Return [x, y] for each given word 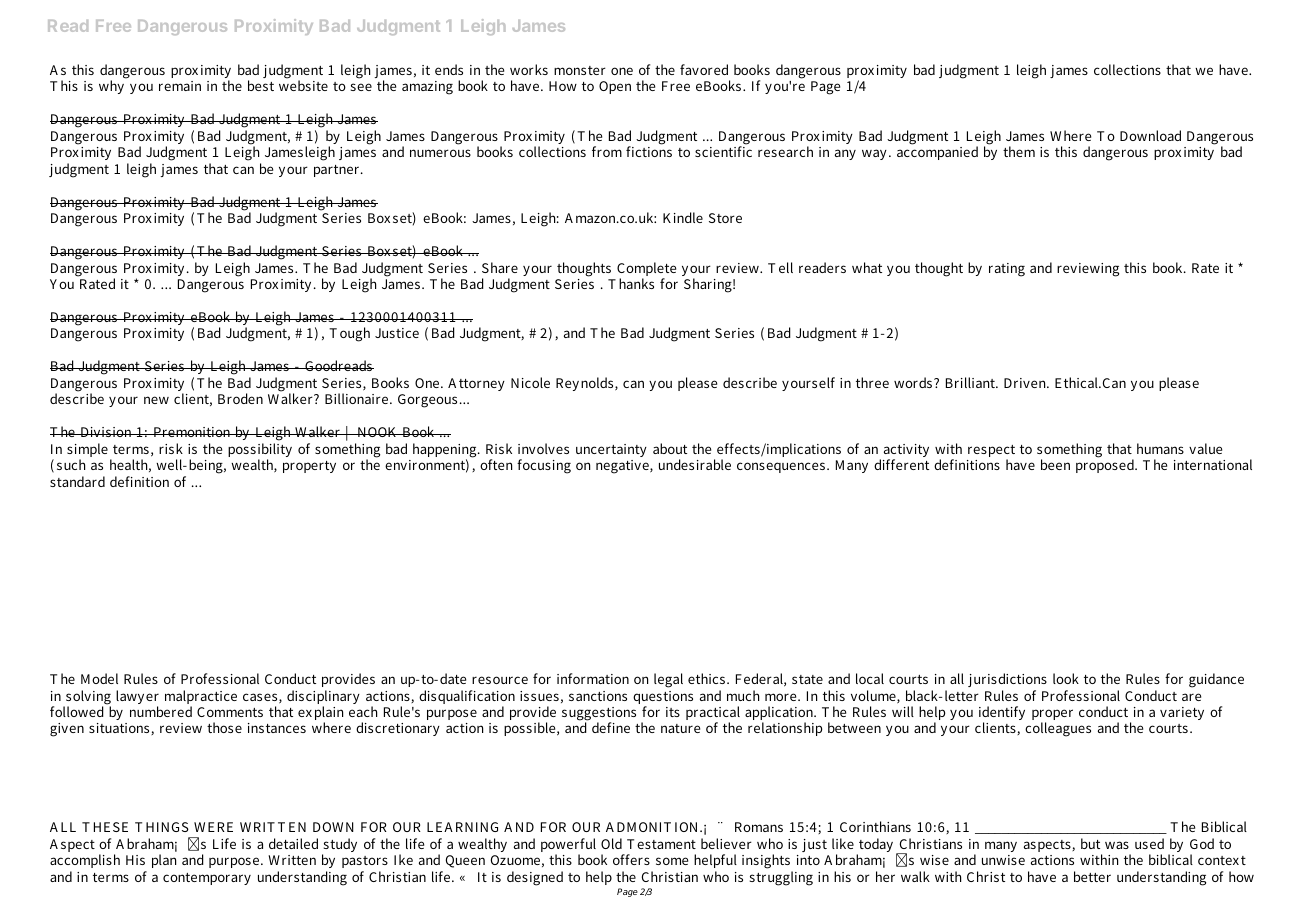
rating [1007, 270]
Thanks [631, 283]
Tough [349, 334]
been [1055, 464]
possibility [260, 451]
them [1019, 151]
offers [631, 859]
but [1090, 843]
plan [164, 861]
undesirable [695, 464]
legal [668, 680]
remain [180, 86]
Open [615, 87]
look [1066, 678]
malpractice [201, 698]
